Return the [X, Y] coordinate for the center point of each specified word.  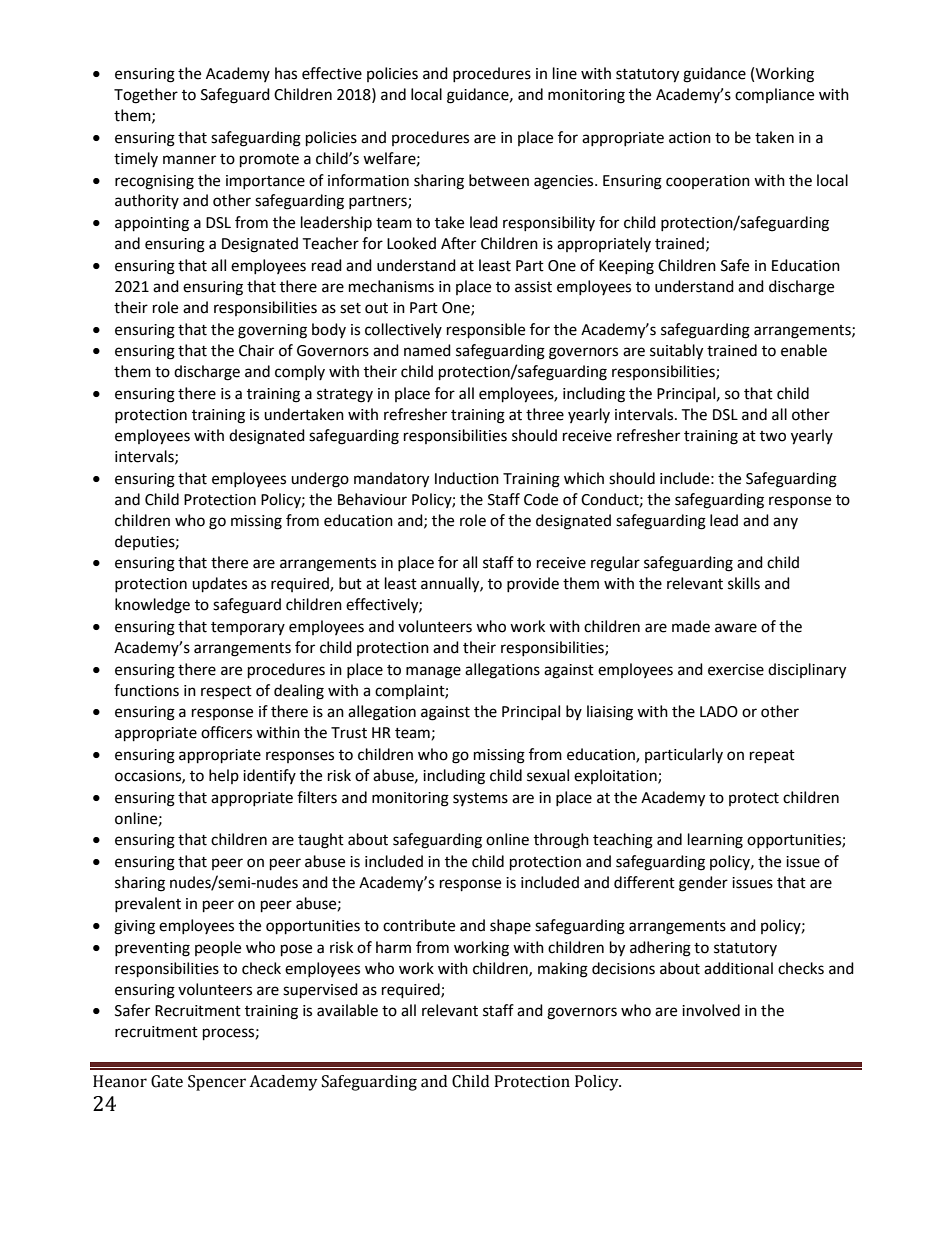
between [499, 180]
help [224, 776]
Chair [256, 350]
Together [146, 96]
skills [744, 583]
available [347, 1010]
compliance [774, 95]
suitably [676, 352]
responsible [486, 331]
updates [219, 585]
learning [715, 841]
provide [533, 584]
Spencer [217, 1083]
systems [480, 799]
